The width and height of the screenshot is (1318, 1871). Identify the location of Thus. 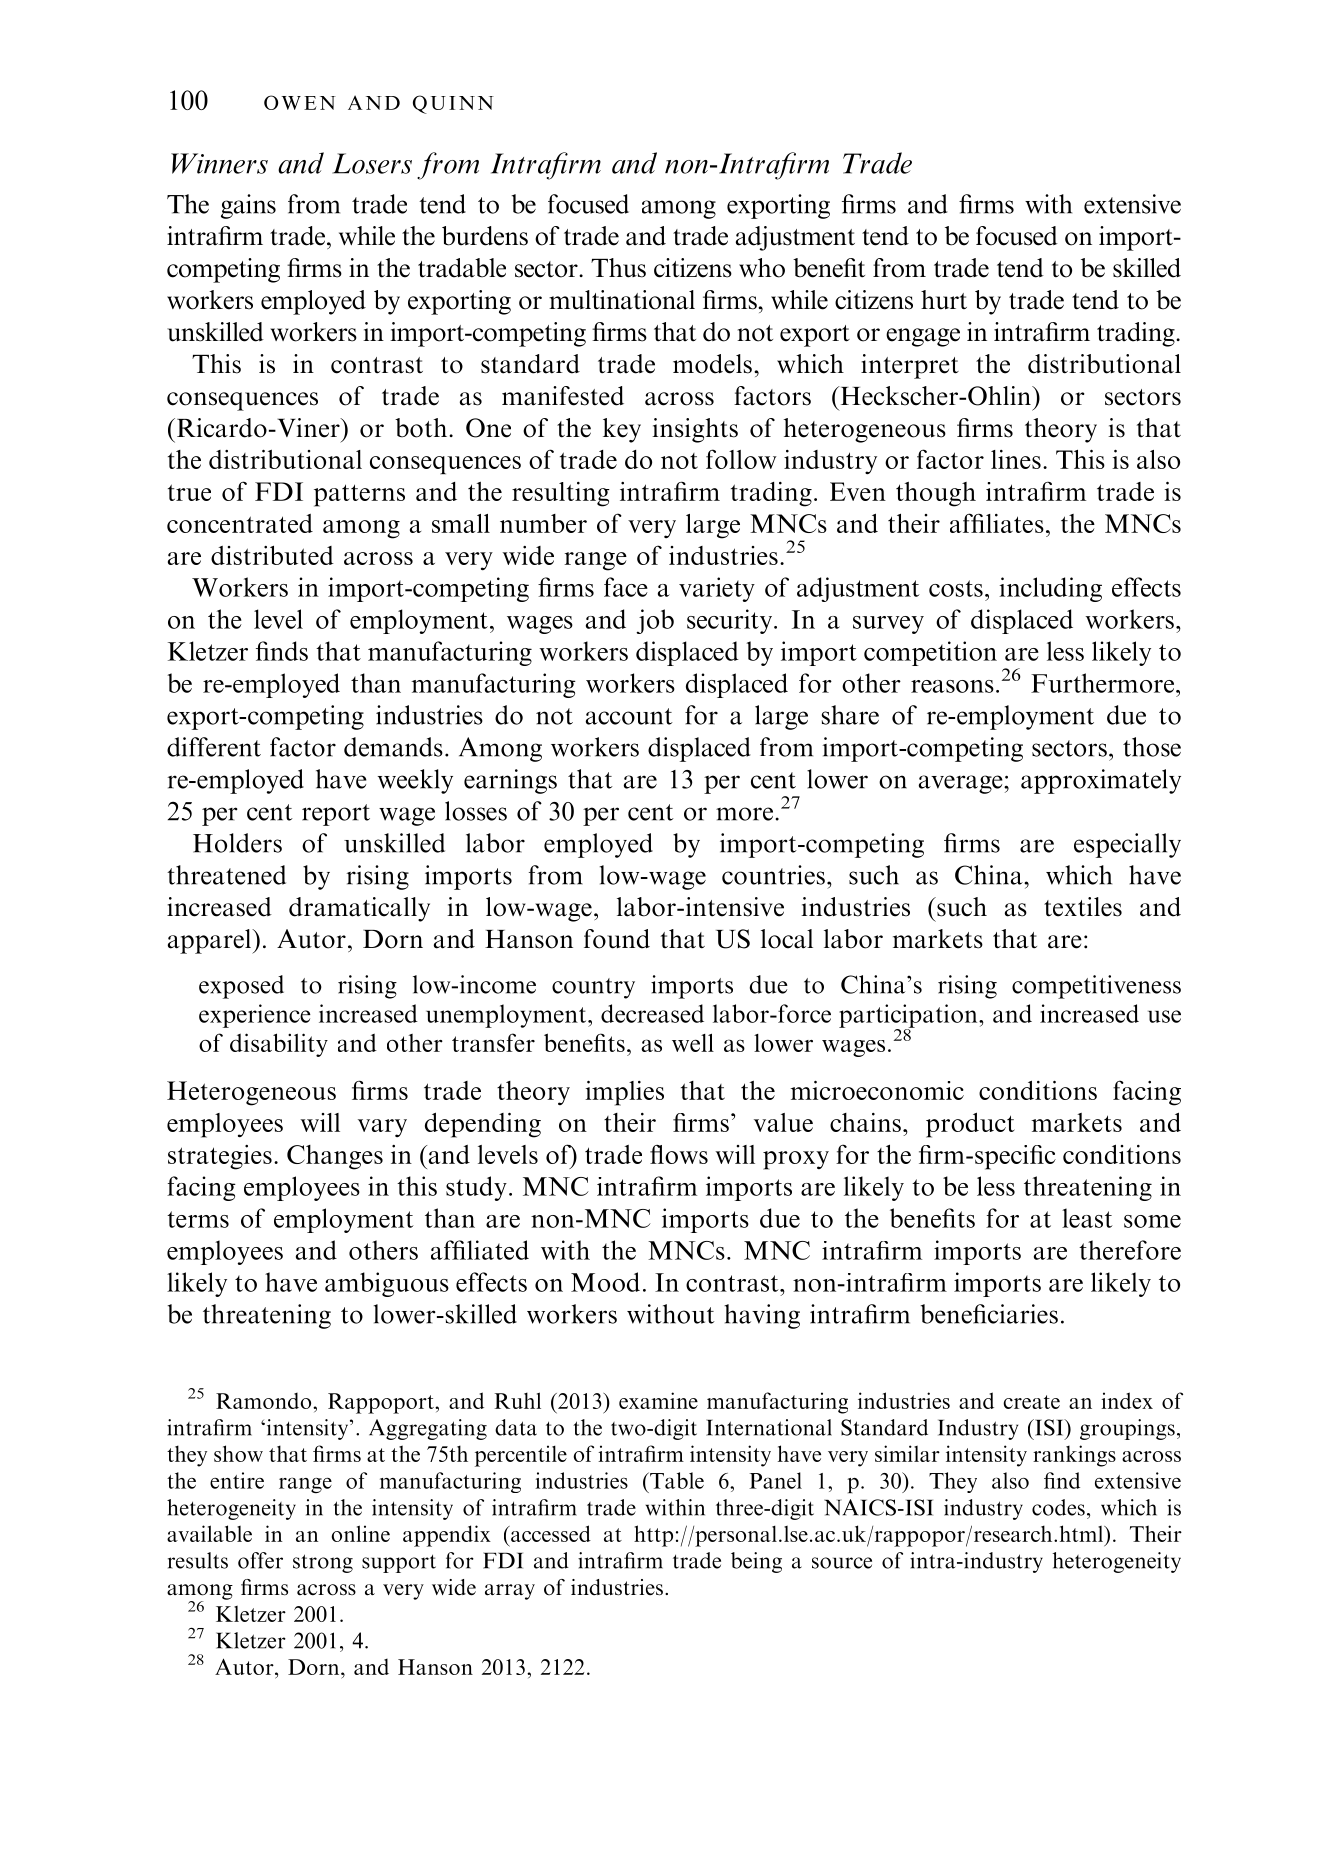
(618, 268).
